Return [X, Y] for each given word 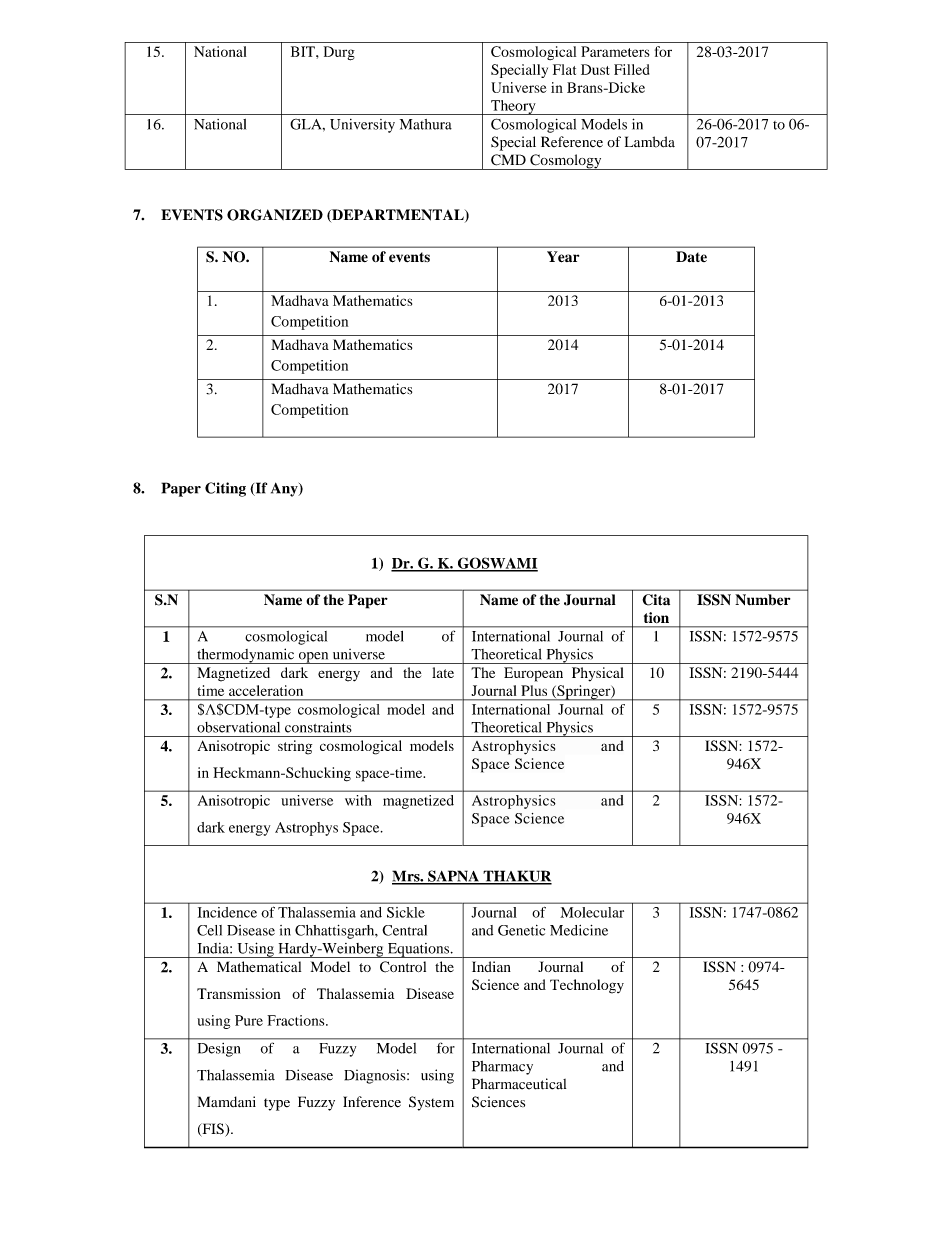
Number [762, 600]
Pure [249, 1020]
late [443, 672]
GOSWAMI [496, 564]
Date [691, 256]
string [295, 747]
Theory [513, 107]
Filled [631, 69]
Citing [225, 489]
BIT [304, 51]
